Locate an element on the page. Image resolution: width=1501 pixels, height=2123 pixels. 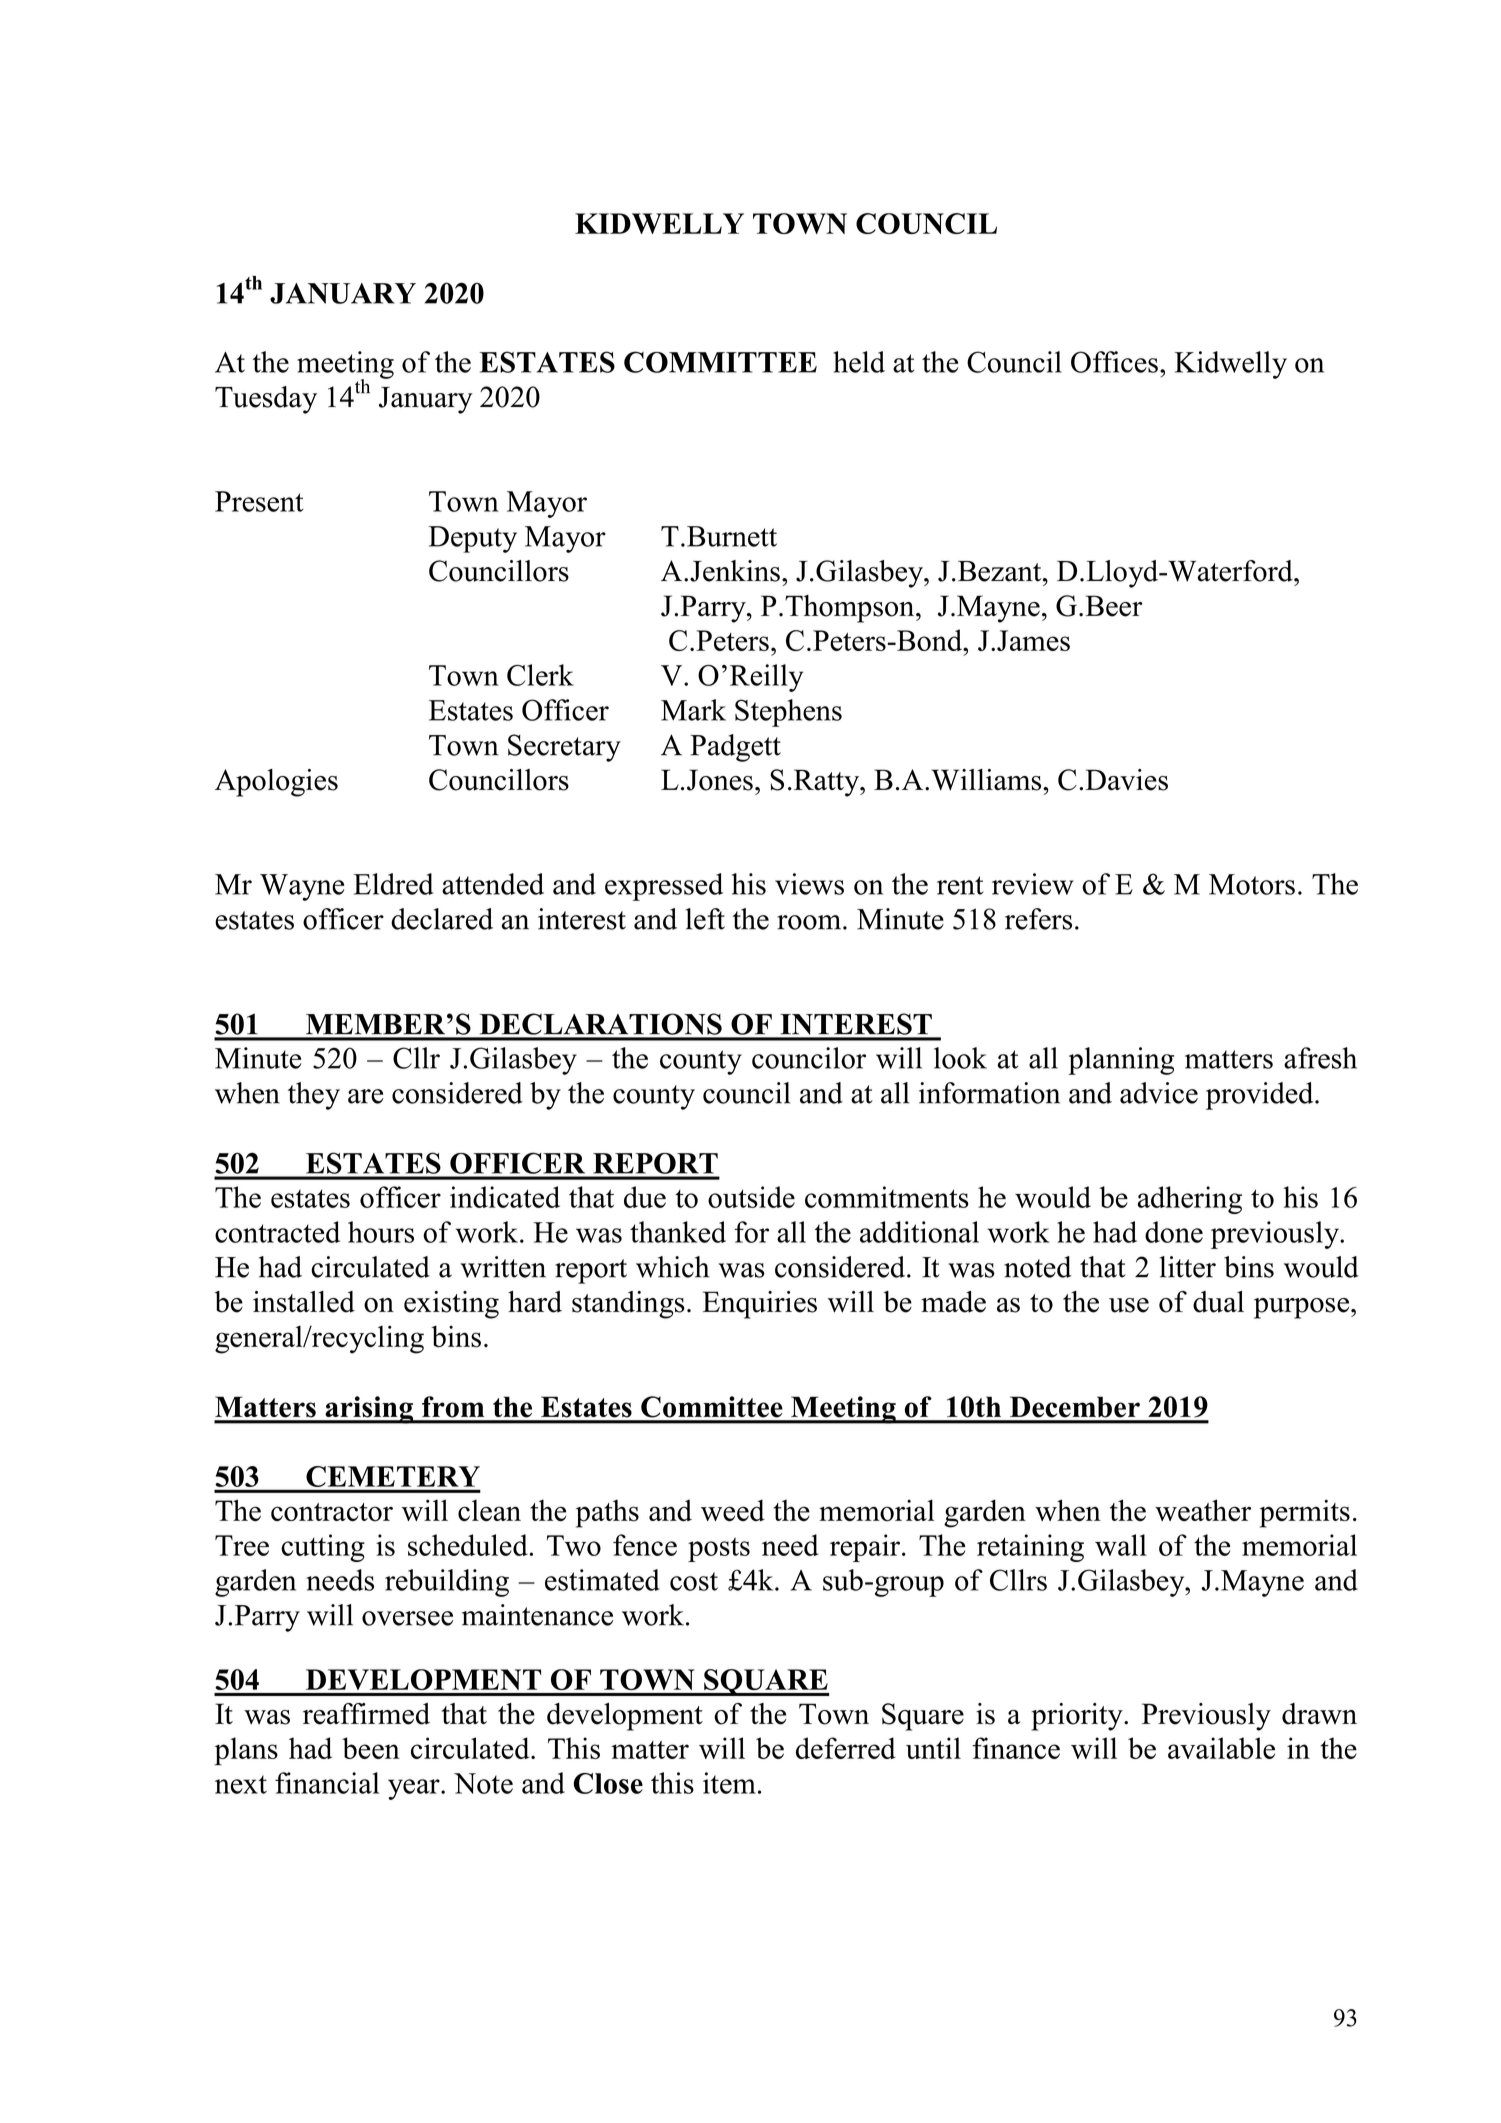
dual is located at coordinates (1218, 1302).
